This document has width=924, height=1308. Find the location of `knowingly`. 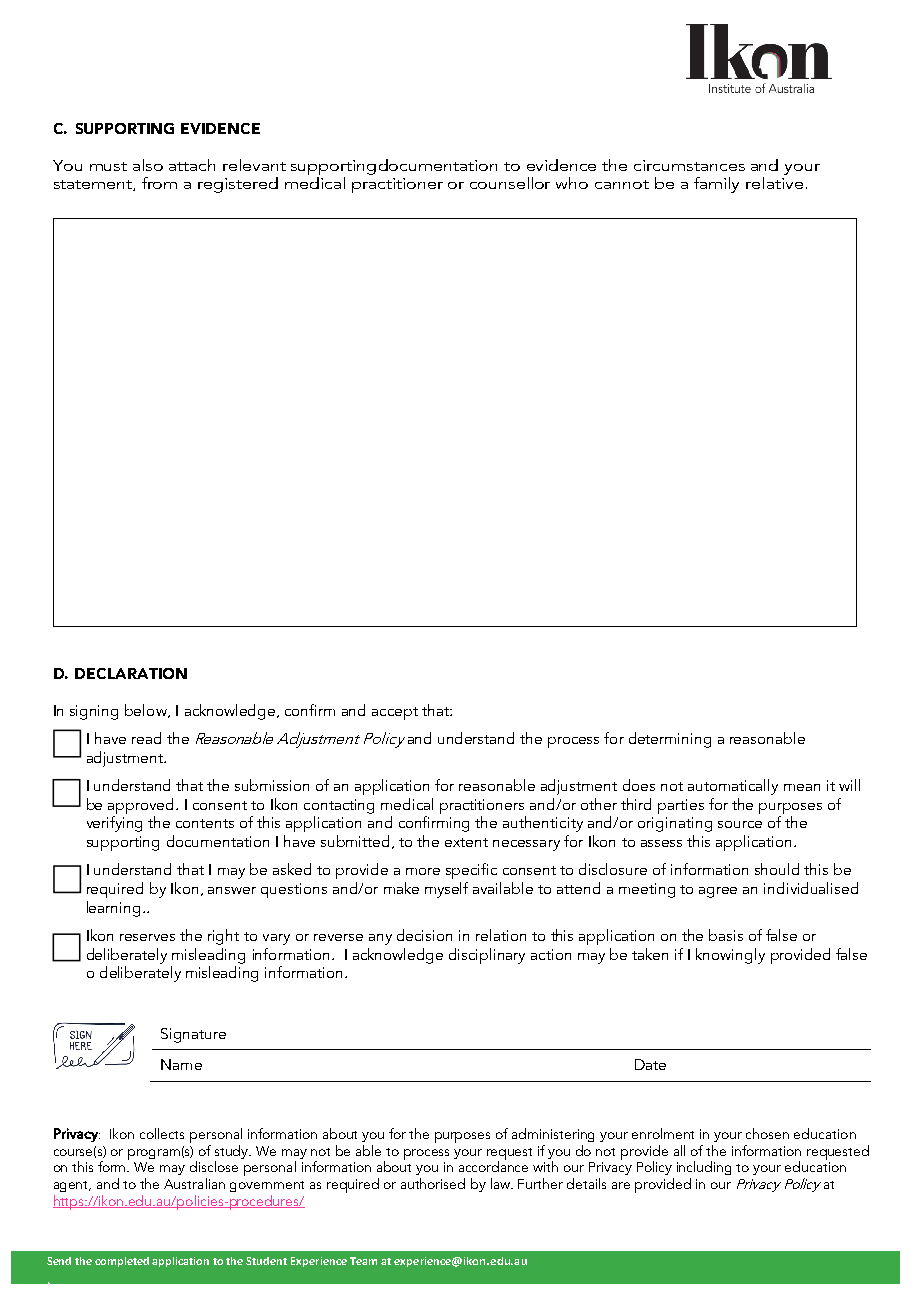

knowingly is located at coordinates (730, 956).
